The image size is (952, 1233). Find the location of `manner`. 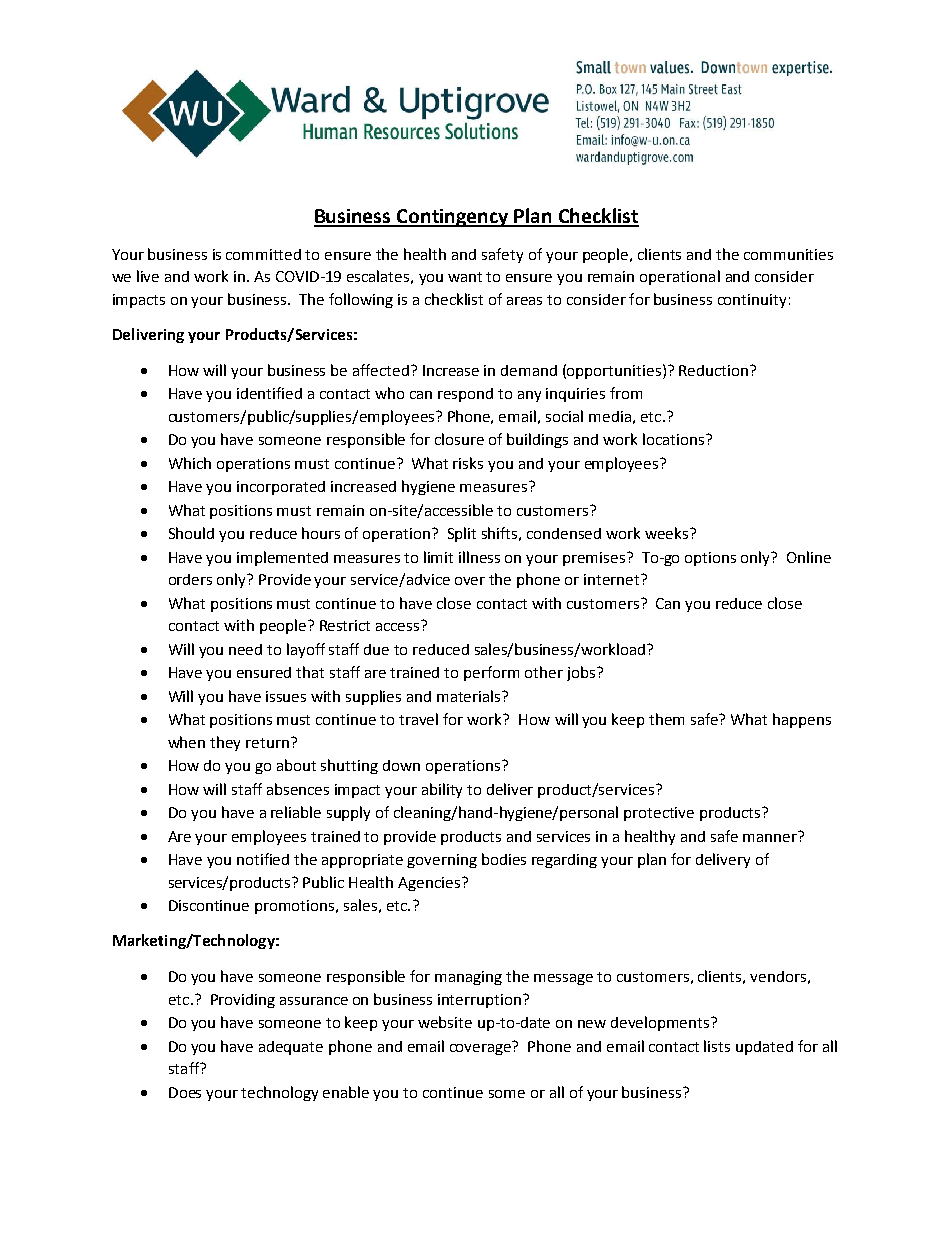

manner is located at coordinates (771, 836).
